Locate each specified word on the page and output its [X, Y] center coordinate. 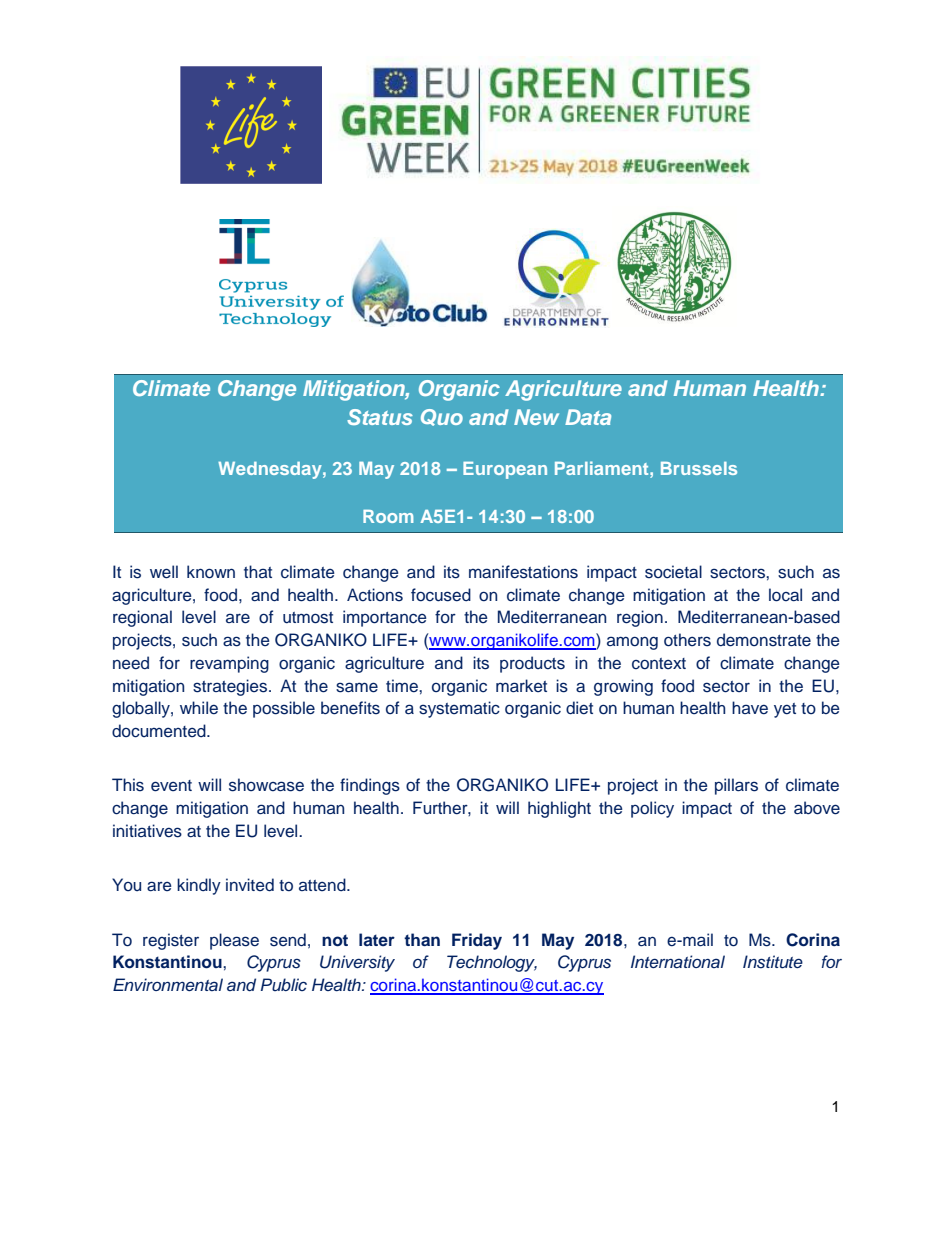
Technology [492, 963]
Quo [442, 417]
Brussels [699, 468]
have [750, 708]
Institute [773, 962]
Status [380, 417]
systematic [459, 709]
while [199, 708]
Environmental [168, 984]
